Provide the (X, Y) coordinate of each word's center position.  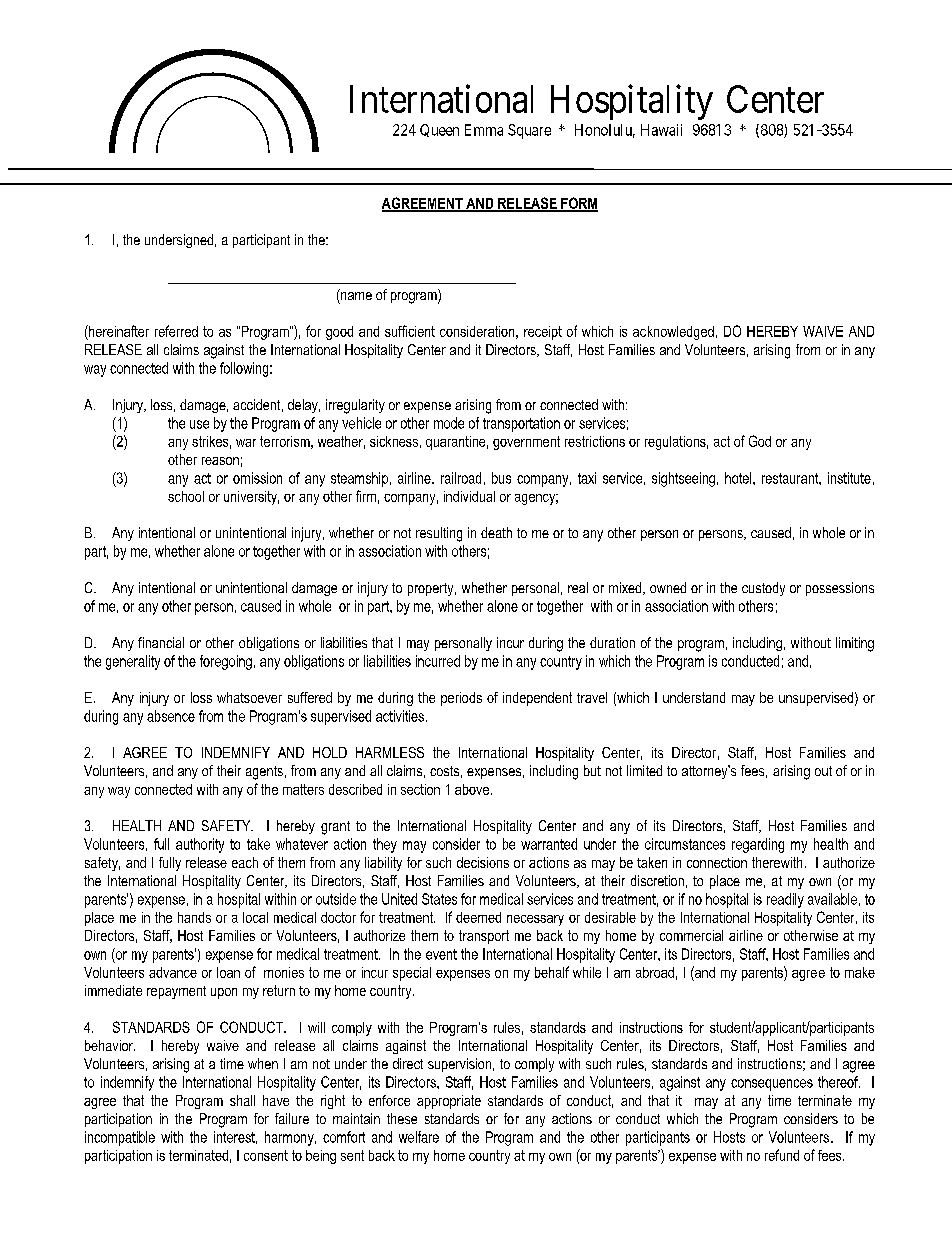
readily (785, 900)
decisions (483, 862)
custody (763, 589)
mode (449, 423)
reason (220, 461)
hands (194, 917)
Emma (484, 130)
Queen (439, 130)
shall (242, 1100)
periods (461, 699)
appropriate (449, 1102)
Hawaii (661, 130)
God (760, 441)
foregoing (226, 662)
